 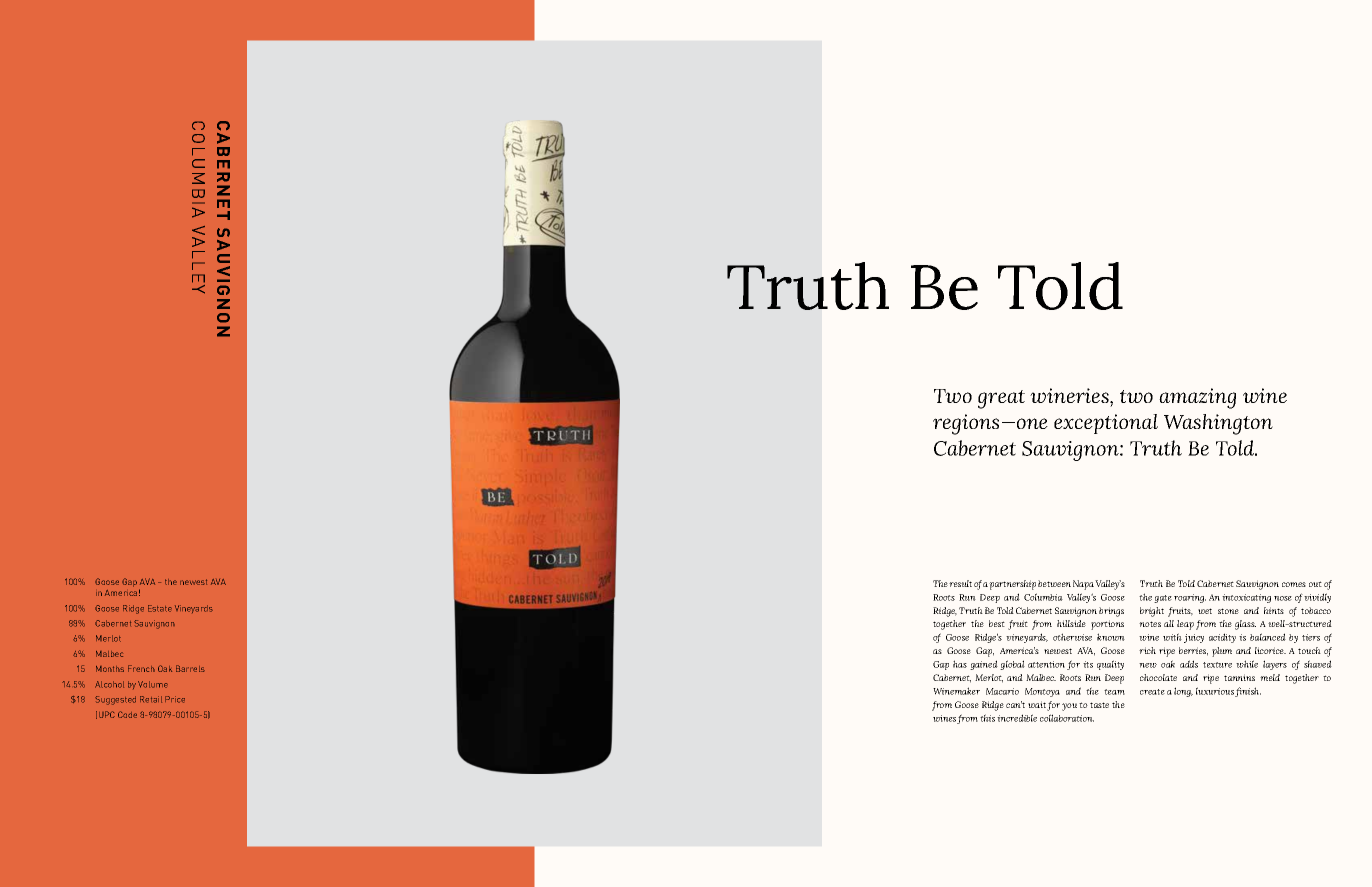 I want to click on Washington, so click(x=1218, y=424).
